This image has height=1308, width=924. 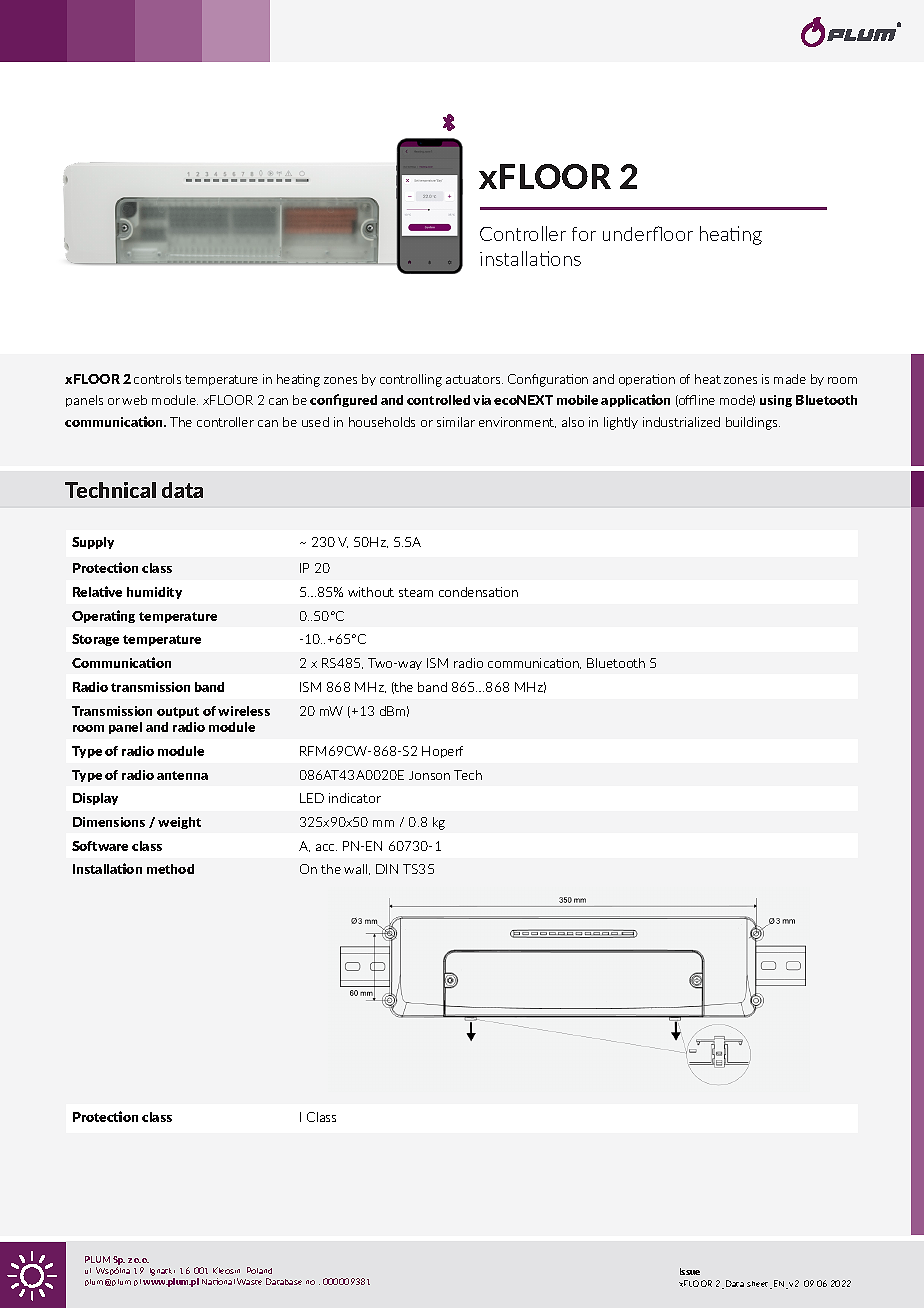 I want to click on for, so click(x=584, y=234).
